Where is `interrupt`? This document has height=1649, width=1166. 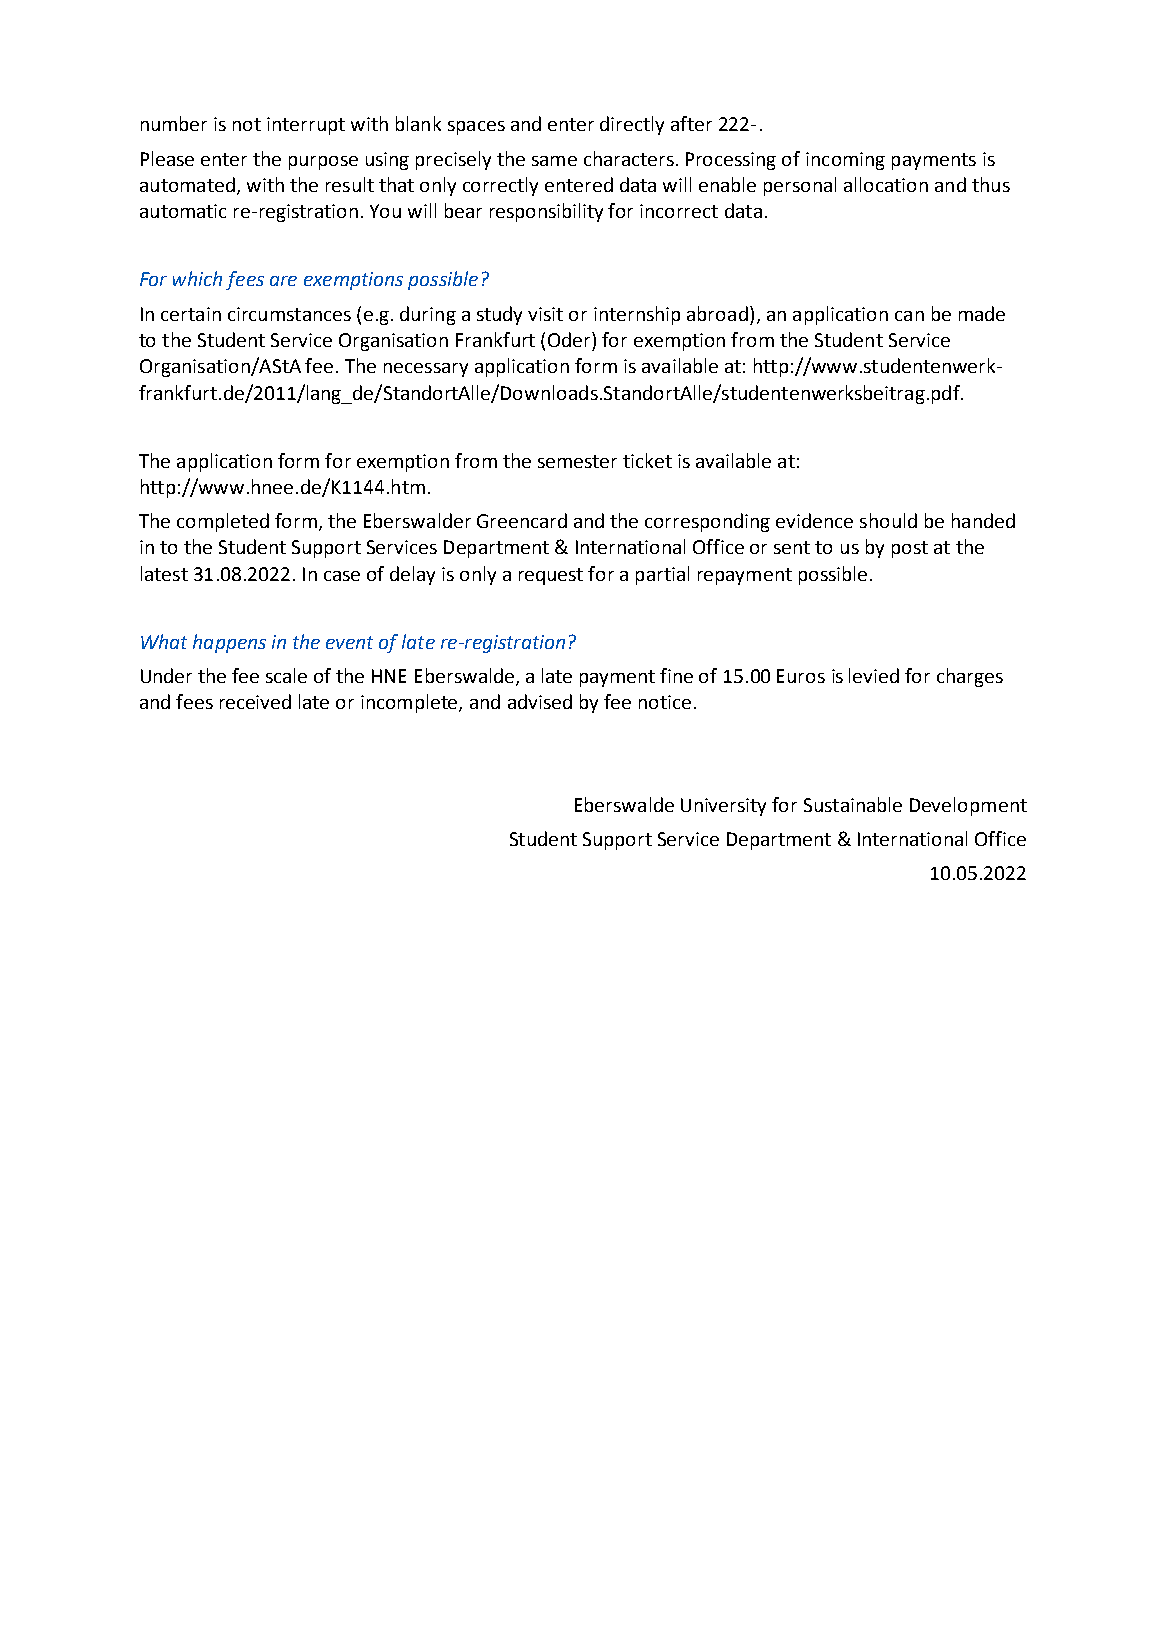
interrupt is located at coordinates (306, 126).
